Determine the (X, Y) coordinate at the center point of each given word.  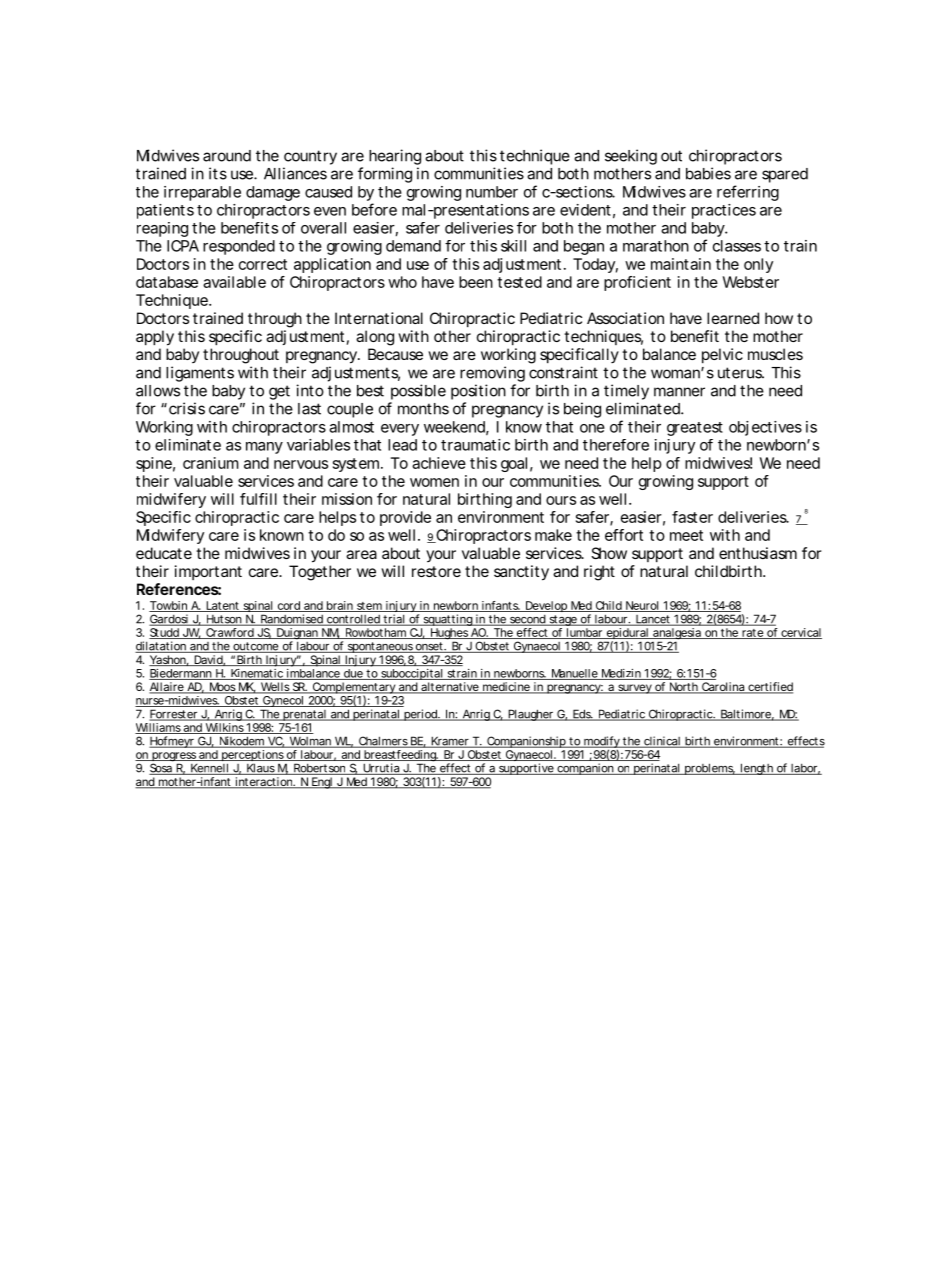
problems (709, 769)
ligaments (200, 374)
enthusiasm (758, 553)
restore (436, 571)
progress (174, 758)
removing (492, 374)
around (227, 156)
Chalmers (383, 742)
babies (708, 173)
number (492, 192)
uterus (741, 373)
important (208, 572)
